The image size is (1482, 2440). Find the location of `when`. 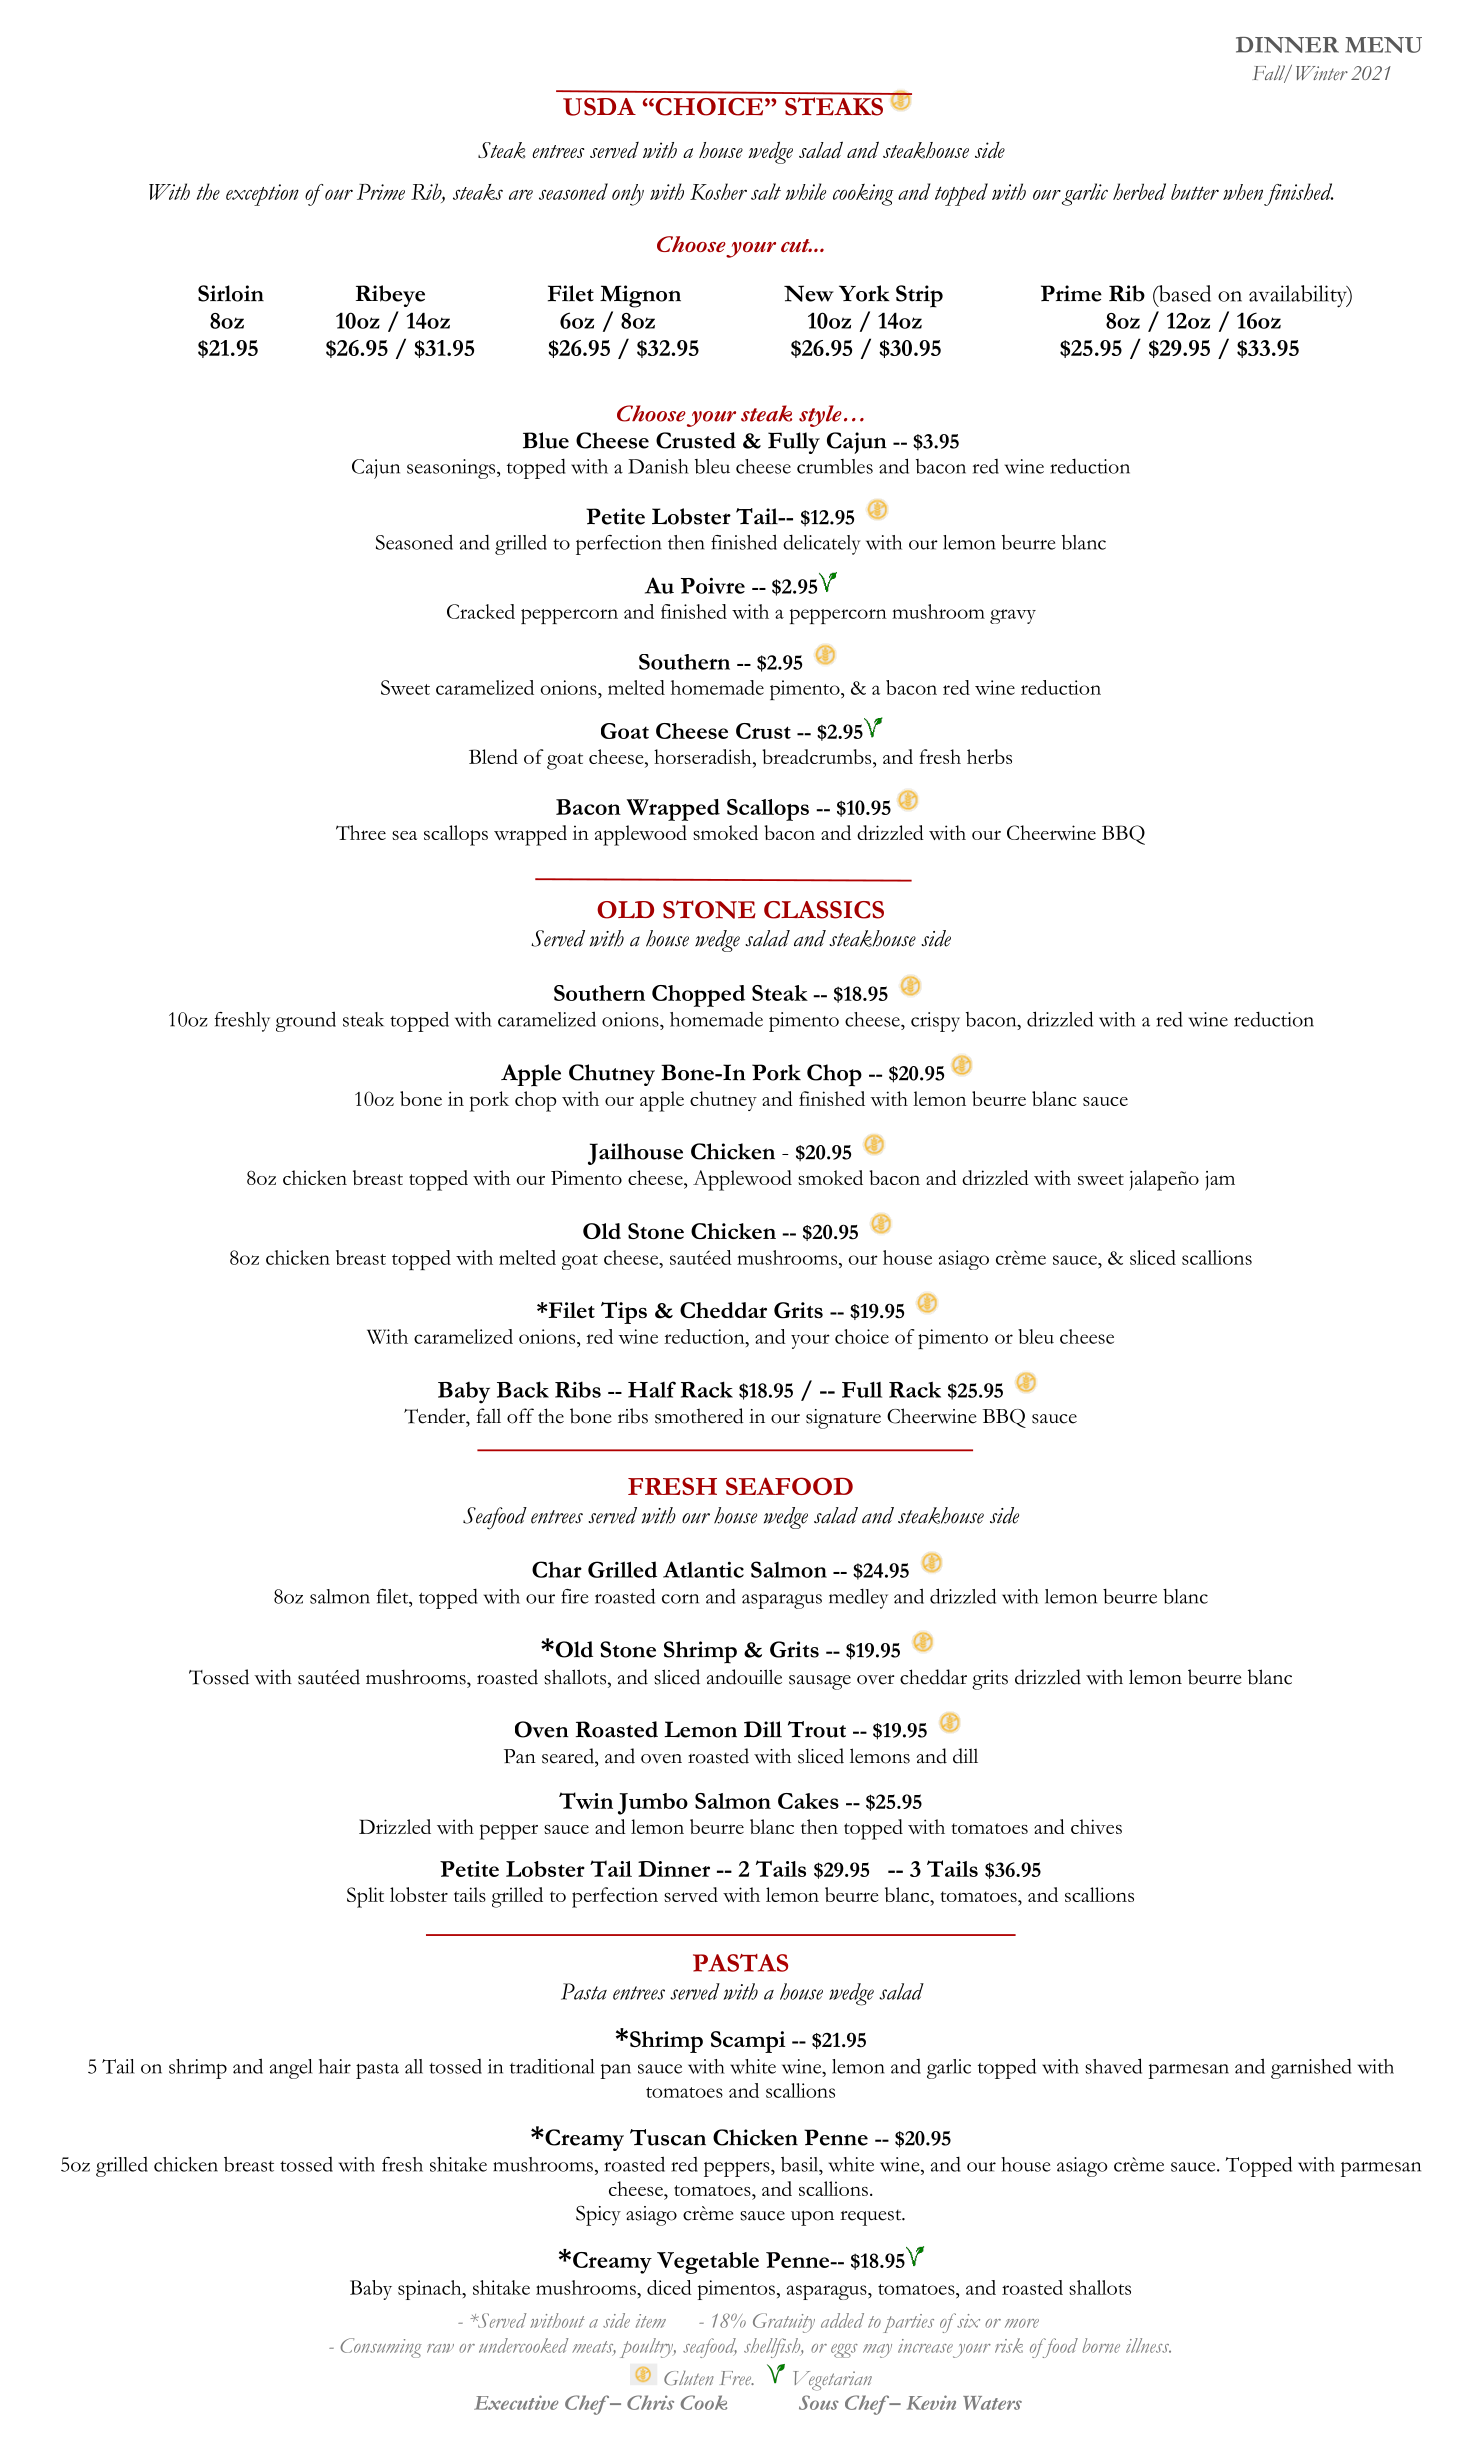

when is located at coordinates (1243, 192).
